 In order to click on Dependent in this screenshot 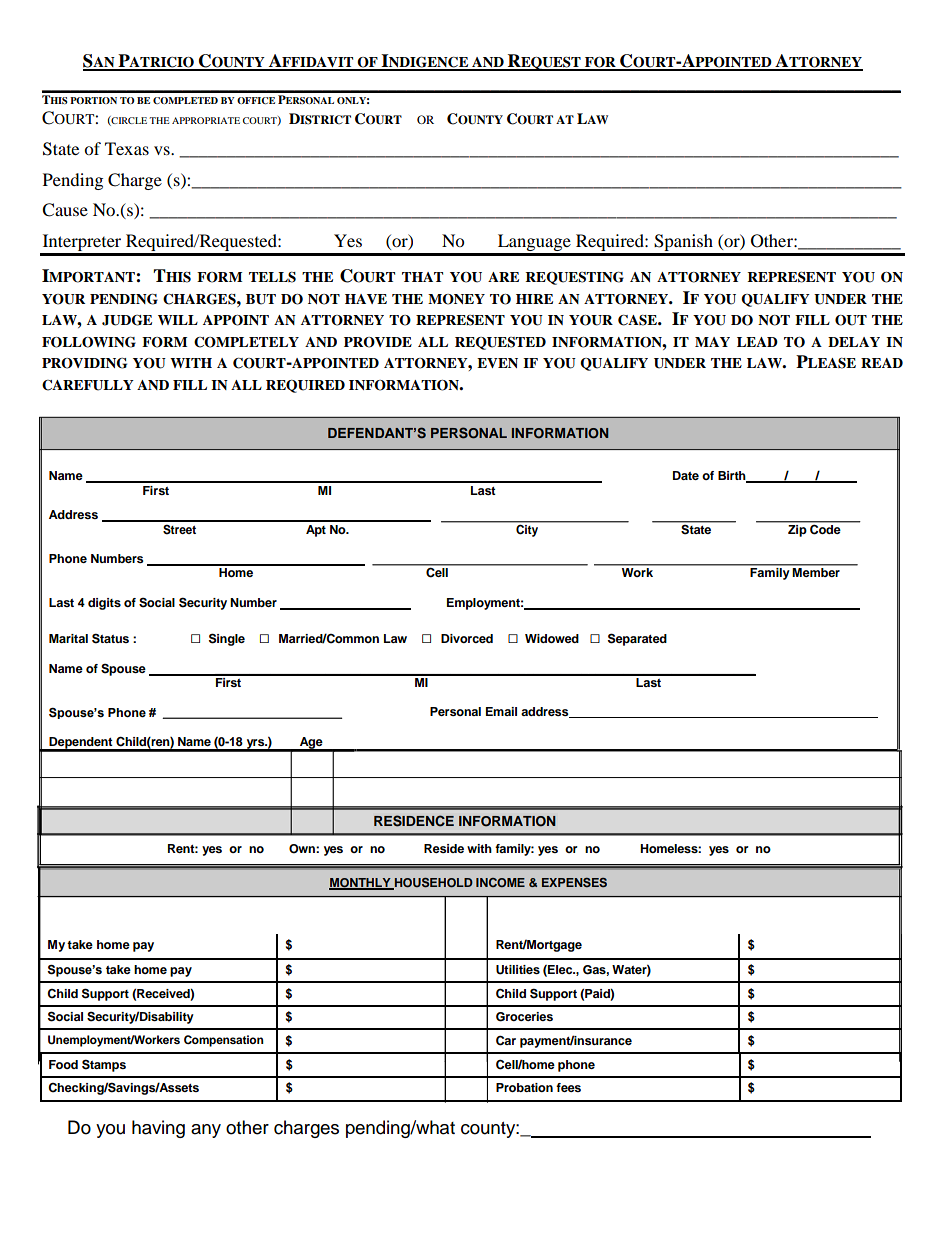, I will do `click(81, 744)`.
